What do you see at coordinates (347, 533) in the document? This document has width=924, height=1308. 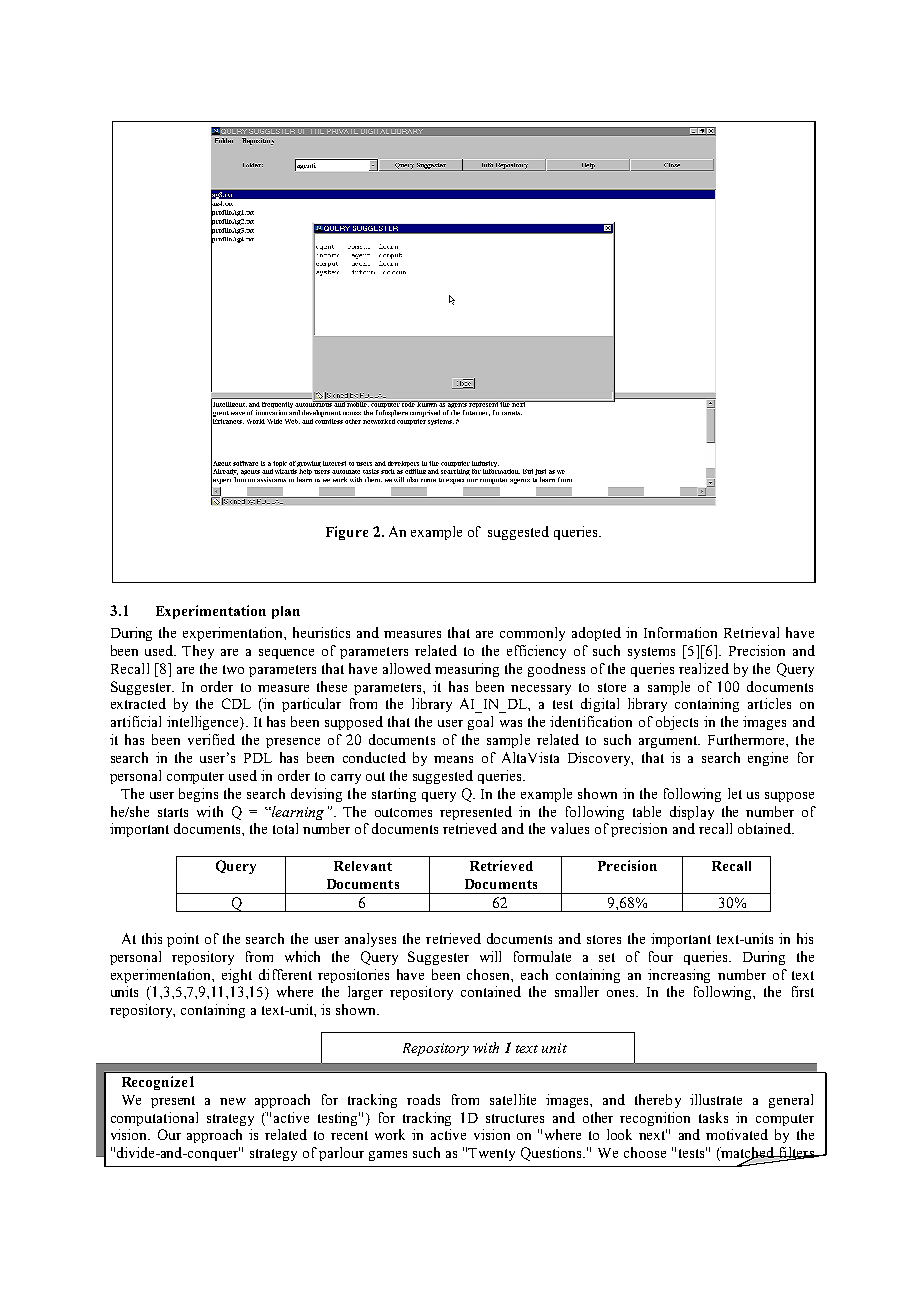 I see `Figure` at bounding box center [347, 533].
